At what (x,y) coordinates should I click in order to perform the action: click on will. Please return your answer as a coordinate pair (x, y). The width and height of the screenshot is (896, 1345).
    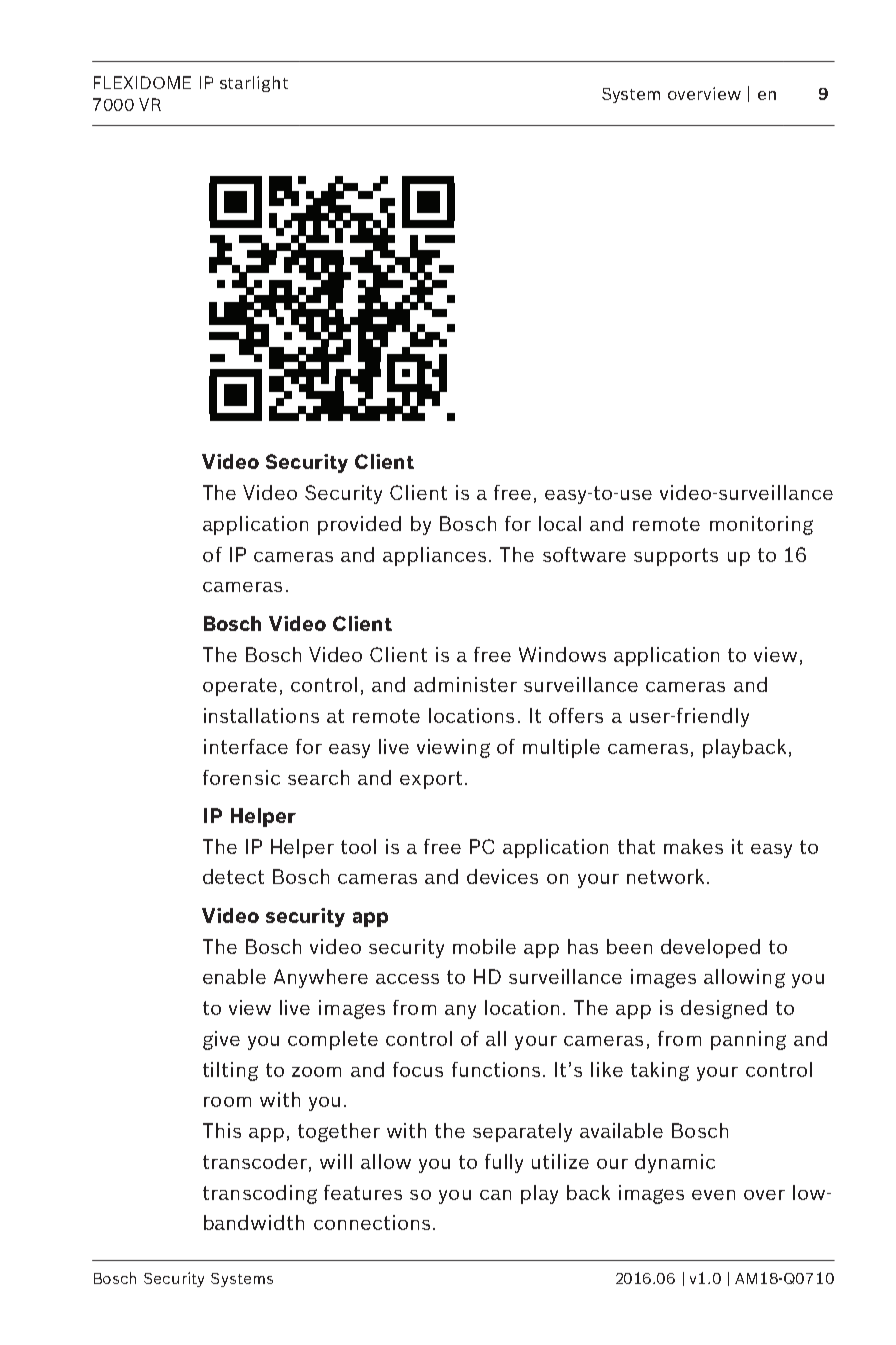
    Looking at the image, I should click on (336, 1161).
